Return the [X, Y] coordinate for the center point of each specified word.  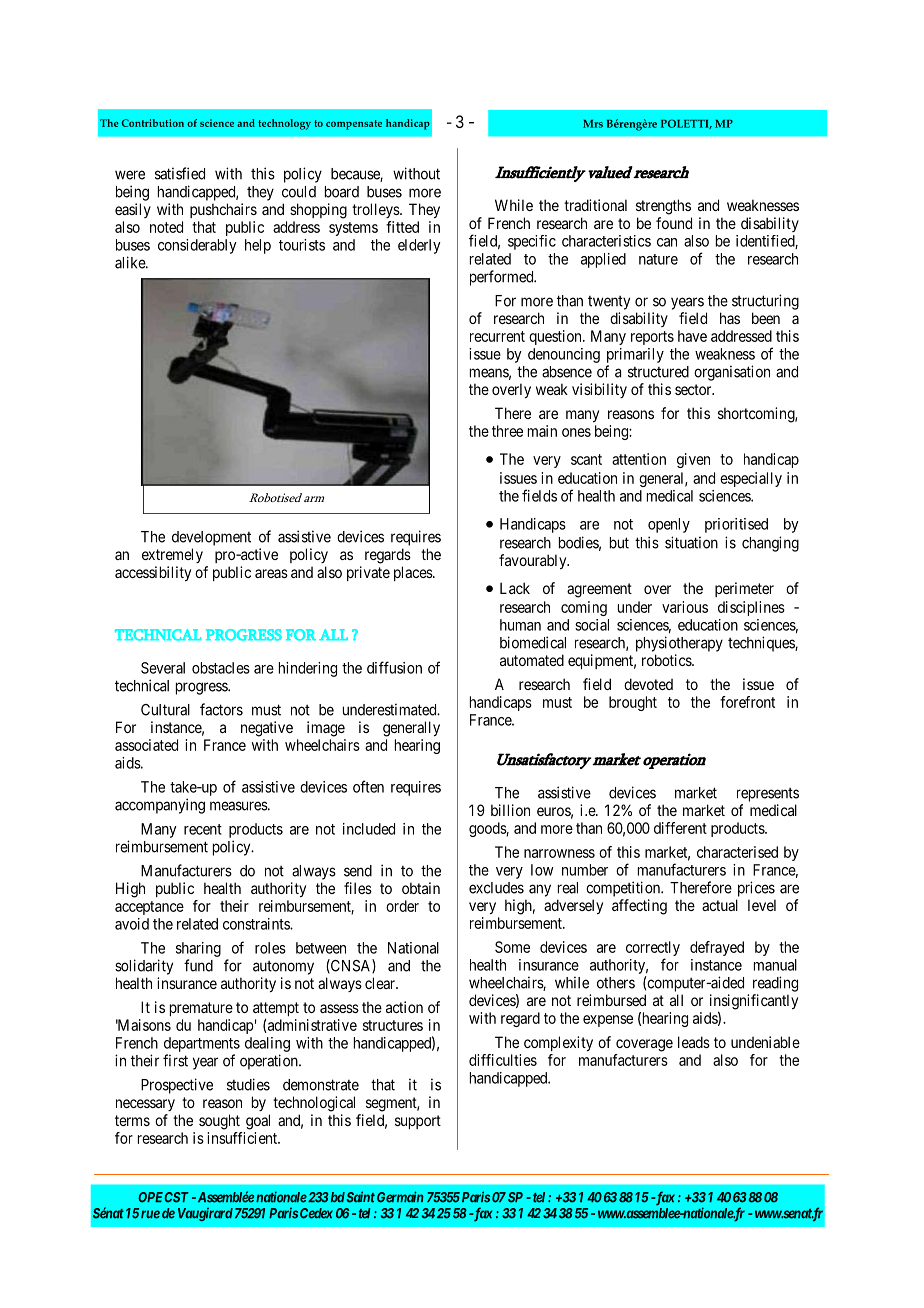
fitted [402, 227]
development [211, 538]
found [674, 223]
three [507, 431]
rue [150, 1214]
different [680, 828]
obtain [421, 888]
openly [669, 525]
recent [203, 829]
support [418, 1122]
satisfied [180, 173]
